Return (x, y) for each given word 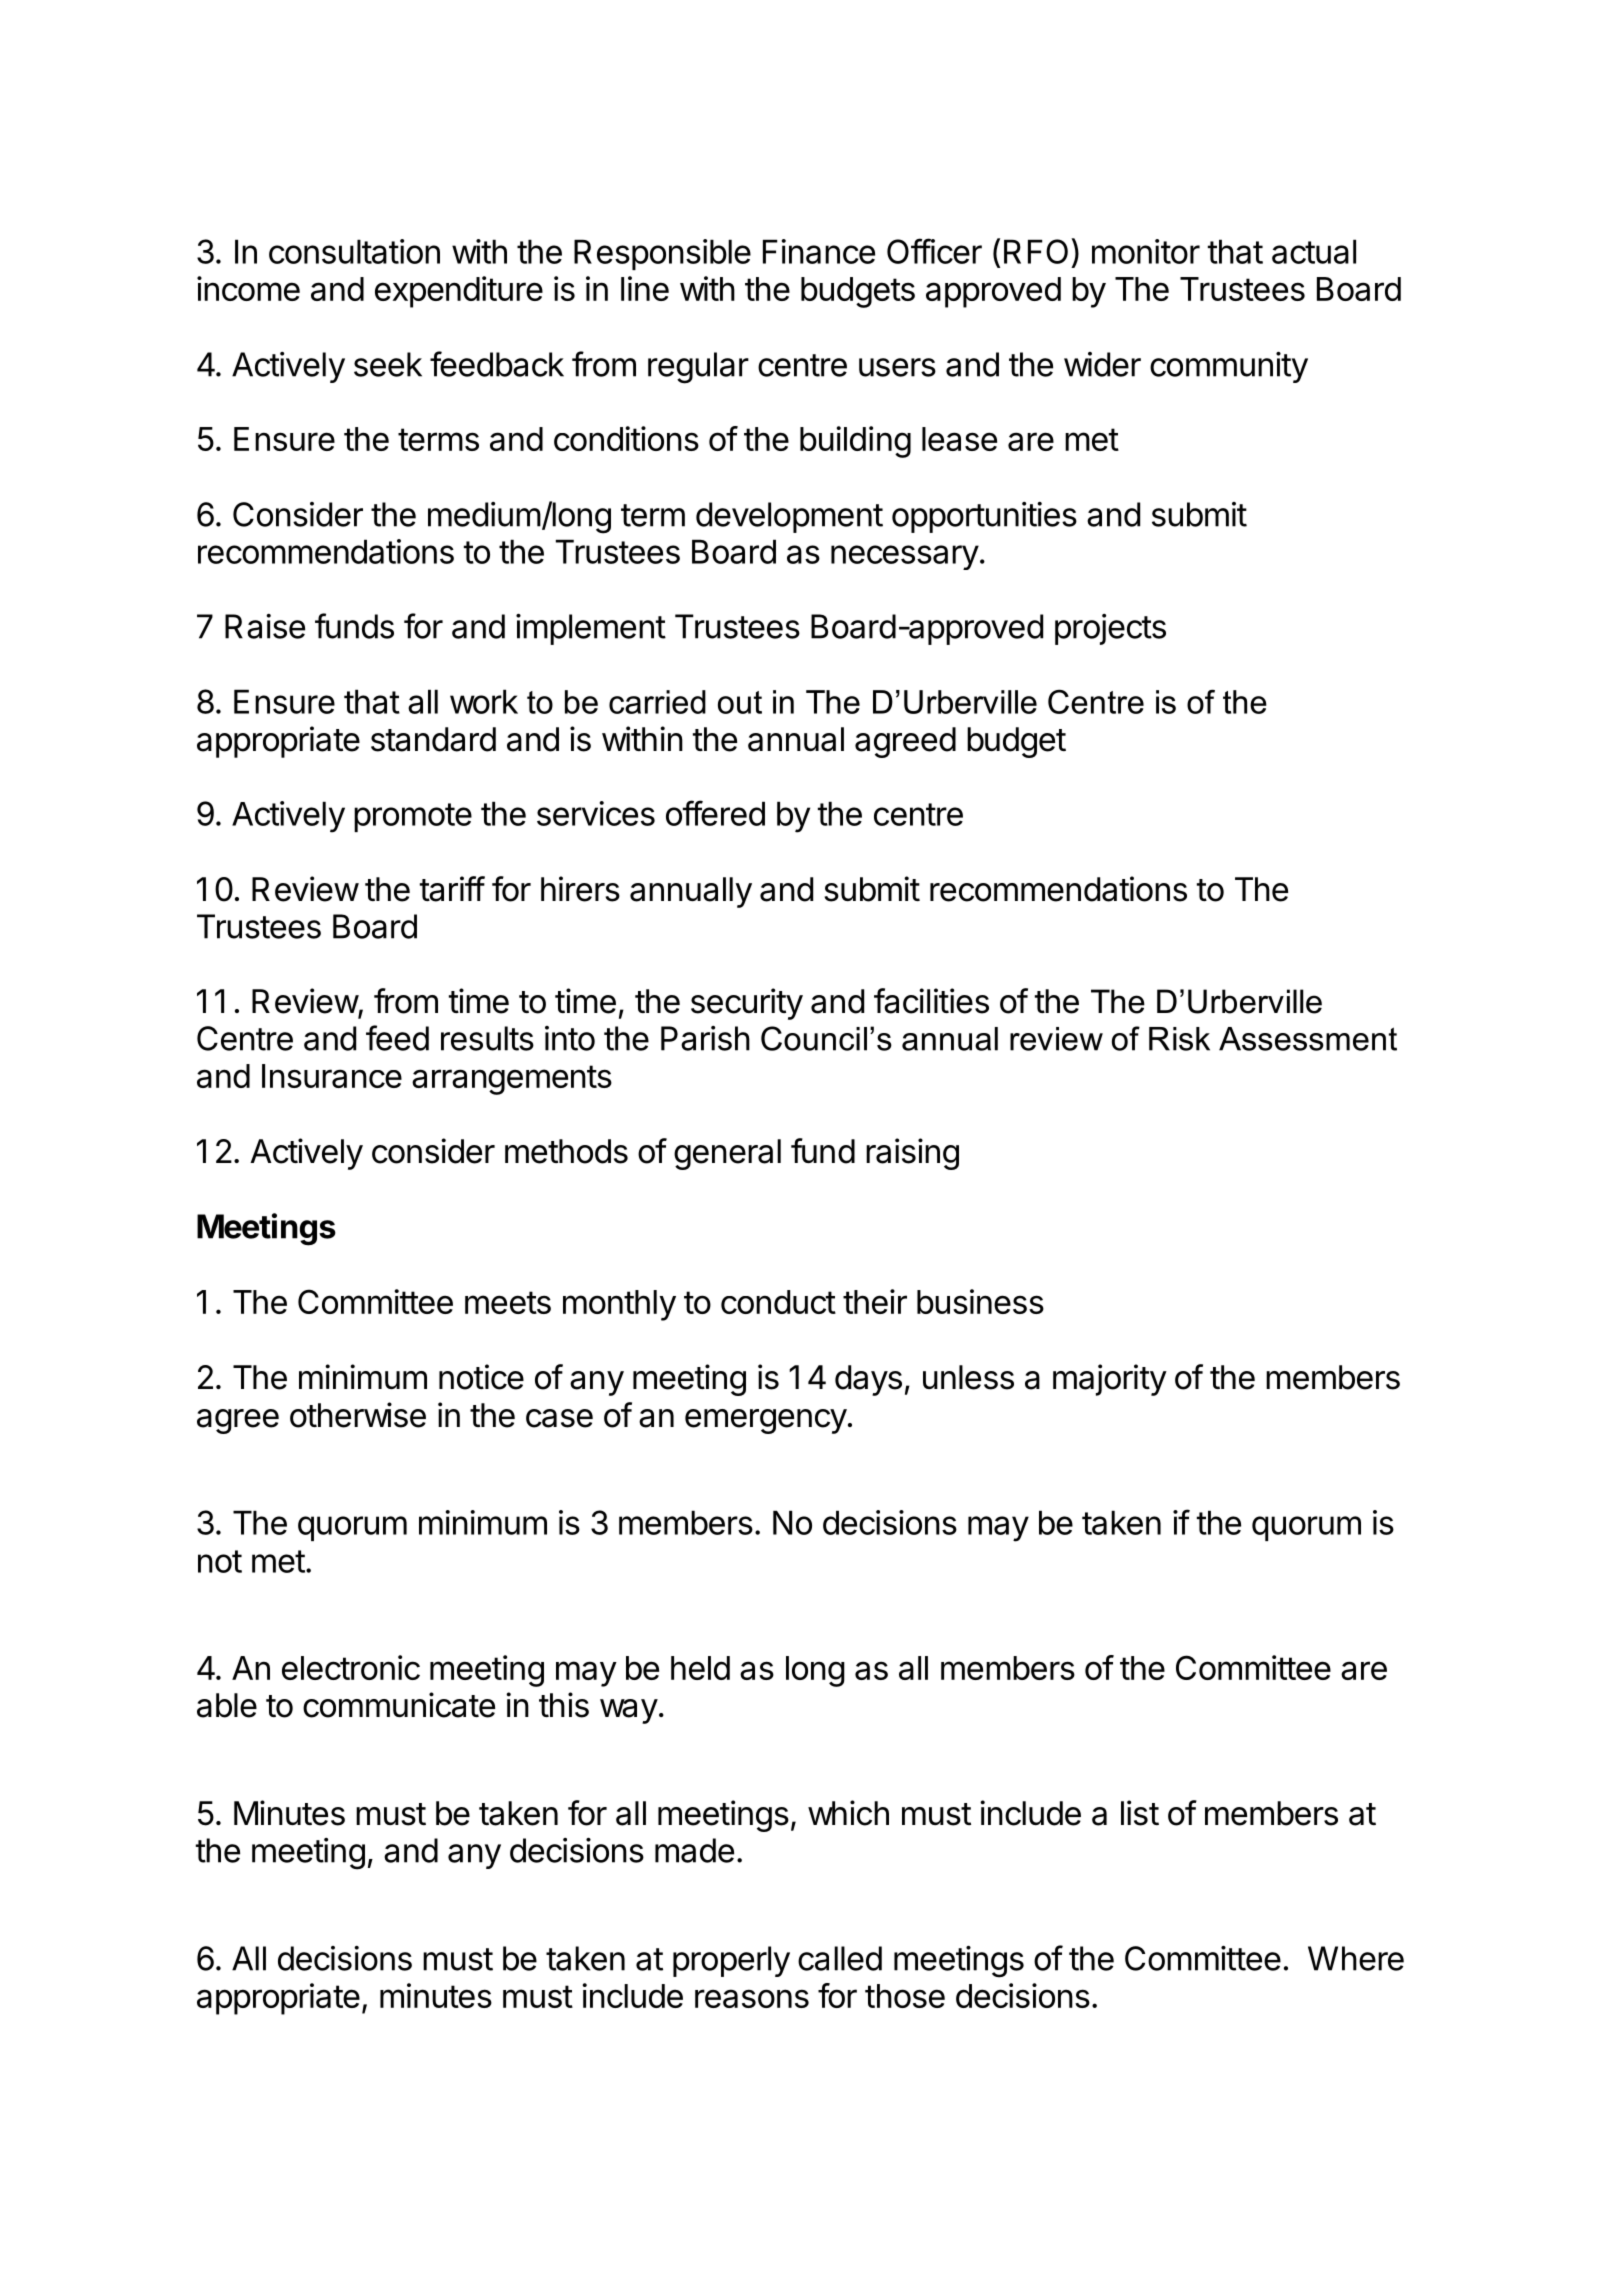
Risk (1179, 1039)
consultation (354, 251)
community (1229, 367)
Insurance (332, 1076)
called (840, 1958)
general (727, 1154)
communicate (399, 1705)
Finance (819, 251)
